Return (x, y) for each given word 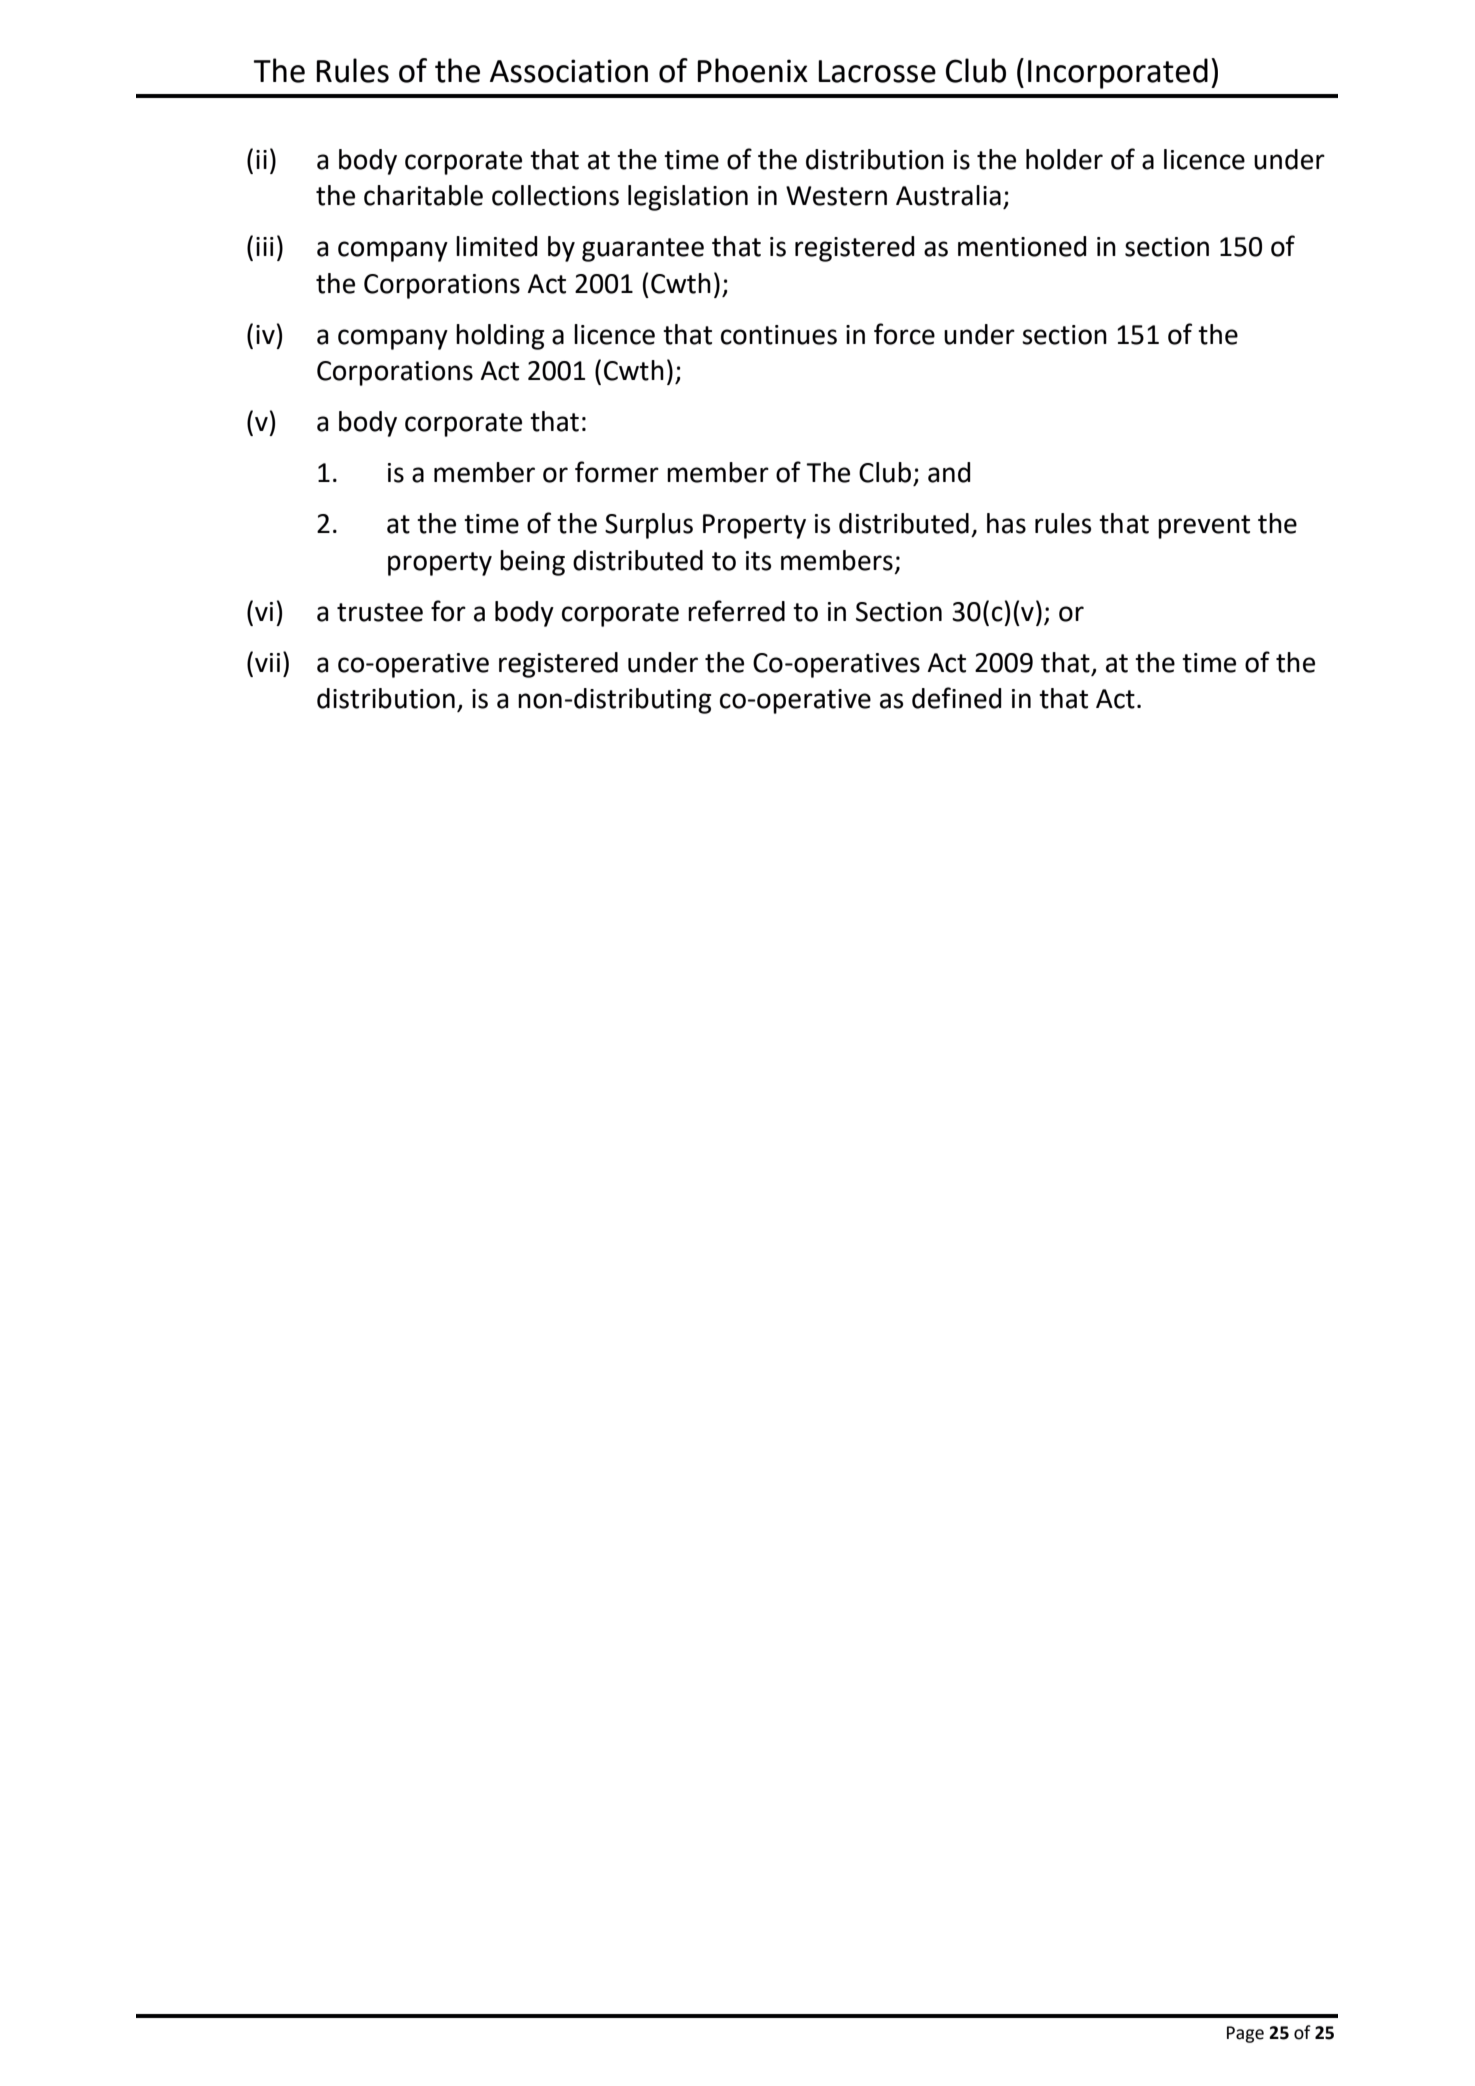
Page (1245, 2034)
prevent (1204, 527)
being (532, 563)
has (1006, 523)
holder (1064, 159)
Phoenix (752, 70)
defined (956, 698)
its (758, 561)
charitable (423, 195)
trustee (380, 612)
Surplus (649, 526)
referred (736, 611)
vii (267, 662)
